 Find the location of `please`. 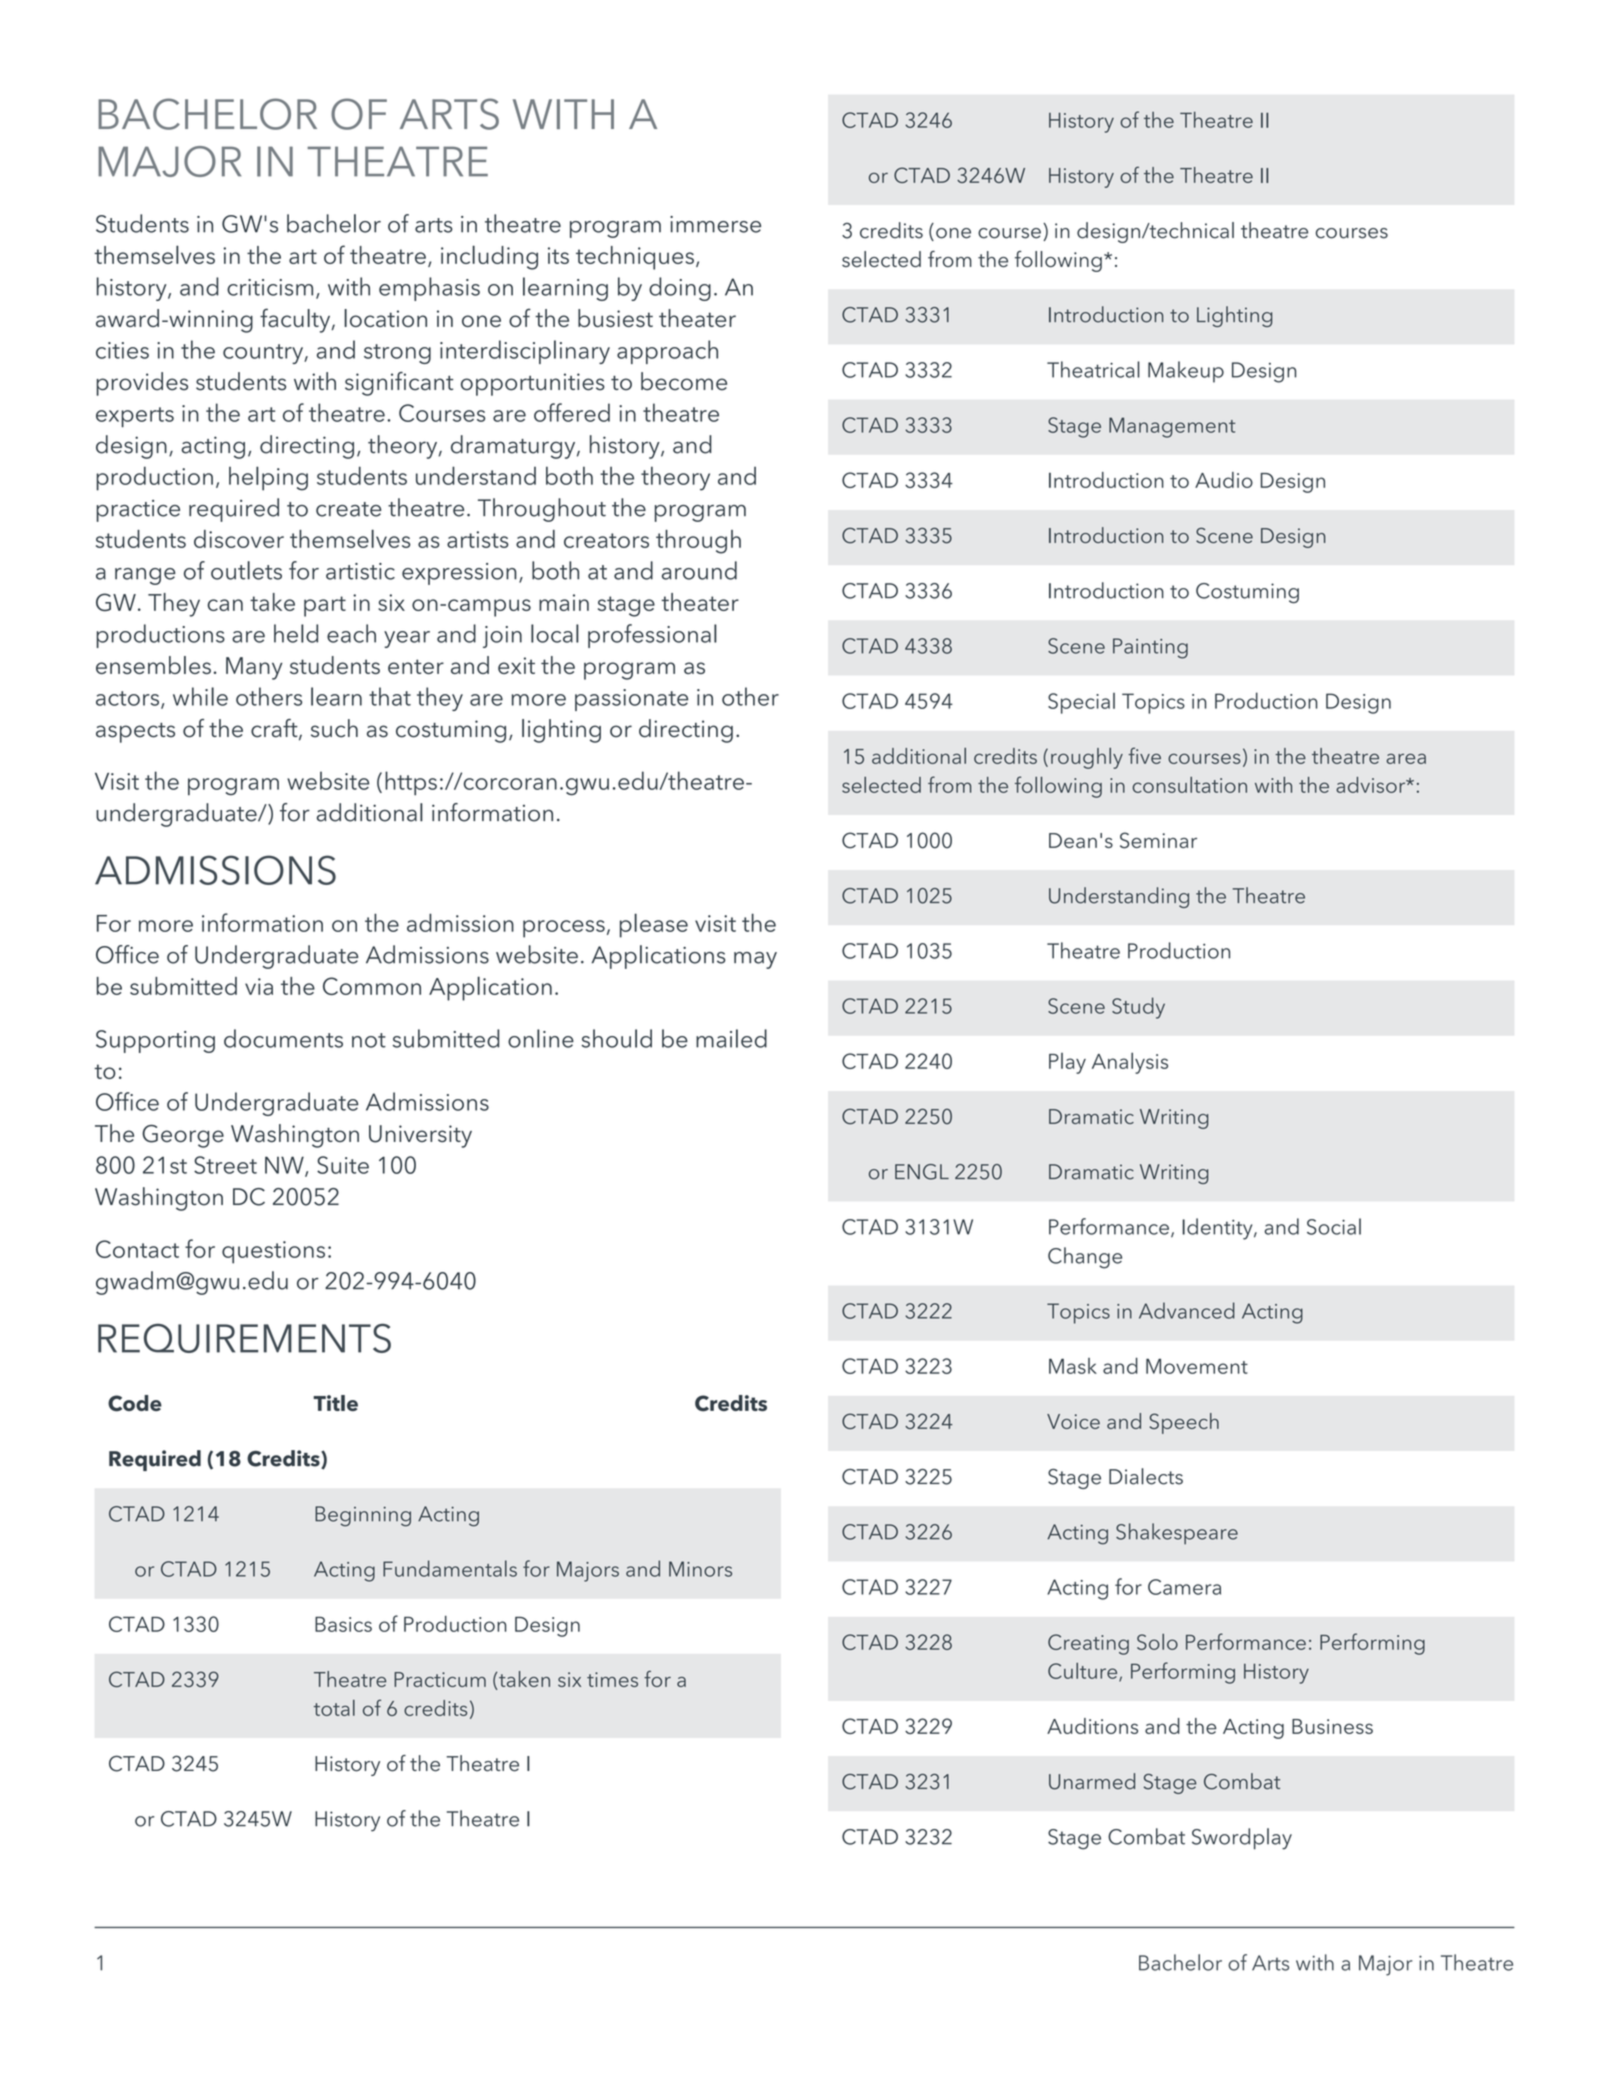

please is located at coordinates (654, 925).
